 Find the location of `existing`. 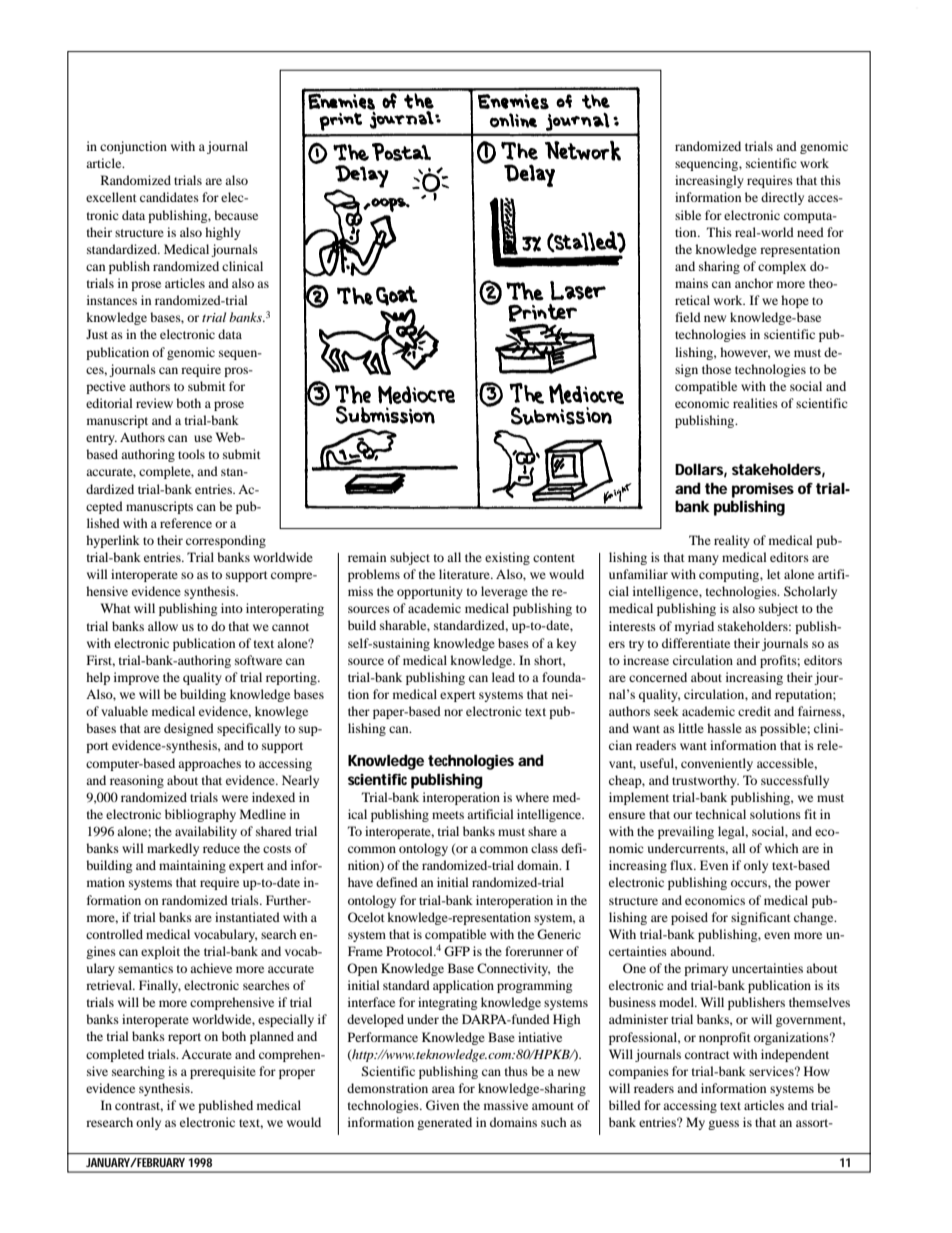

existing is located at coordinates (507, 558).
